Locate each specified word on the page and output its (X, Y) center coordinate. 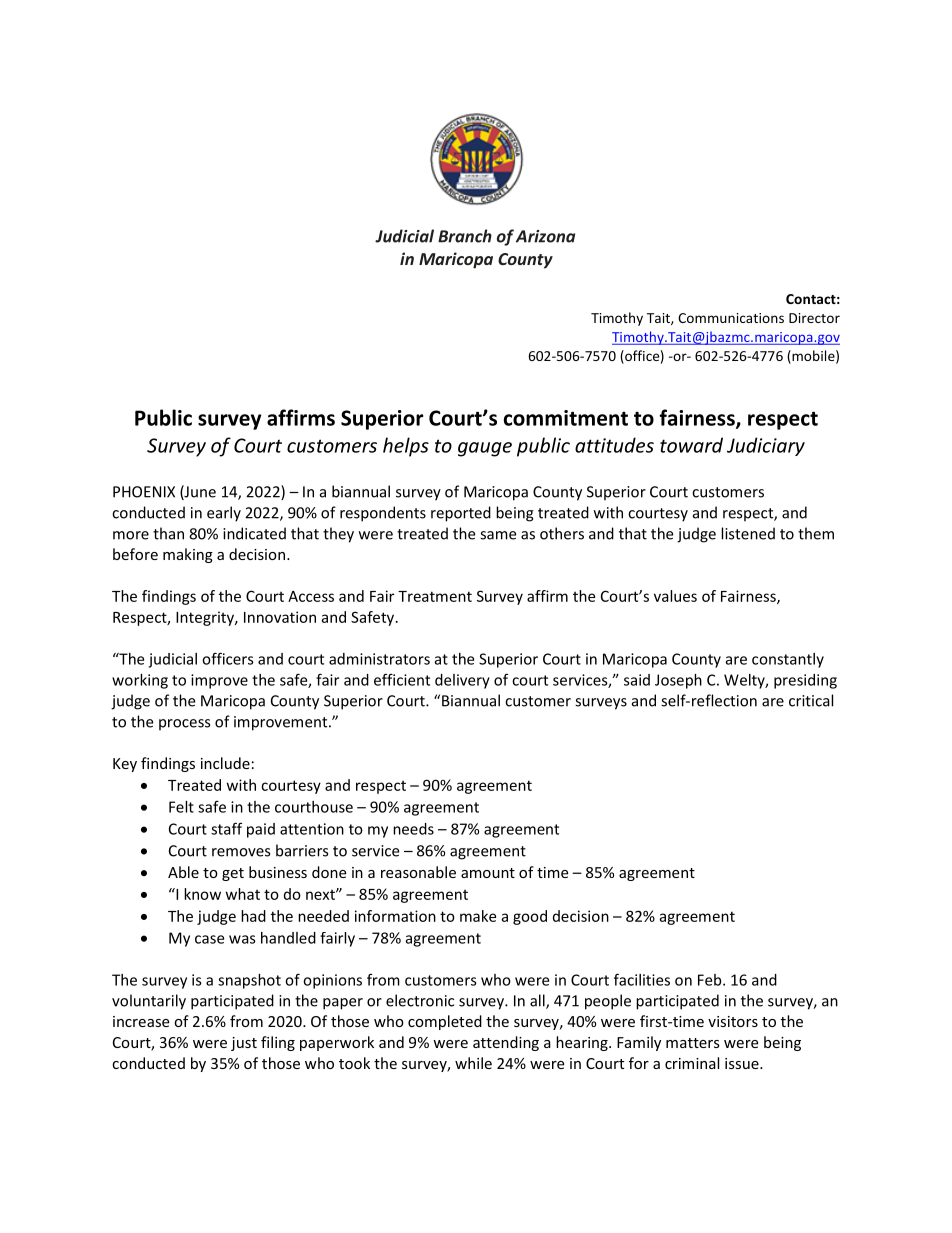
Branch (465, 236)
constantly (788, 660)
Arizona (545, 236)
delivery (462, 681)
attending (506, 1043)
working (140, 681)
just (244, 1044)
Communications (731, 318)
